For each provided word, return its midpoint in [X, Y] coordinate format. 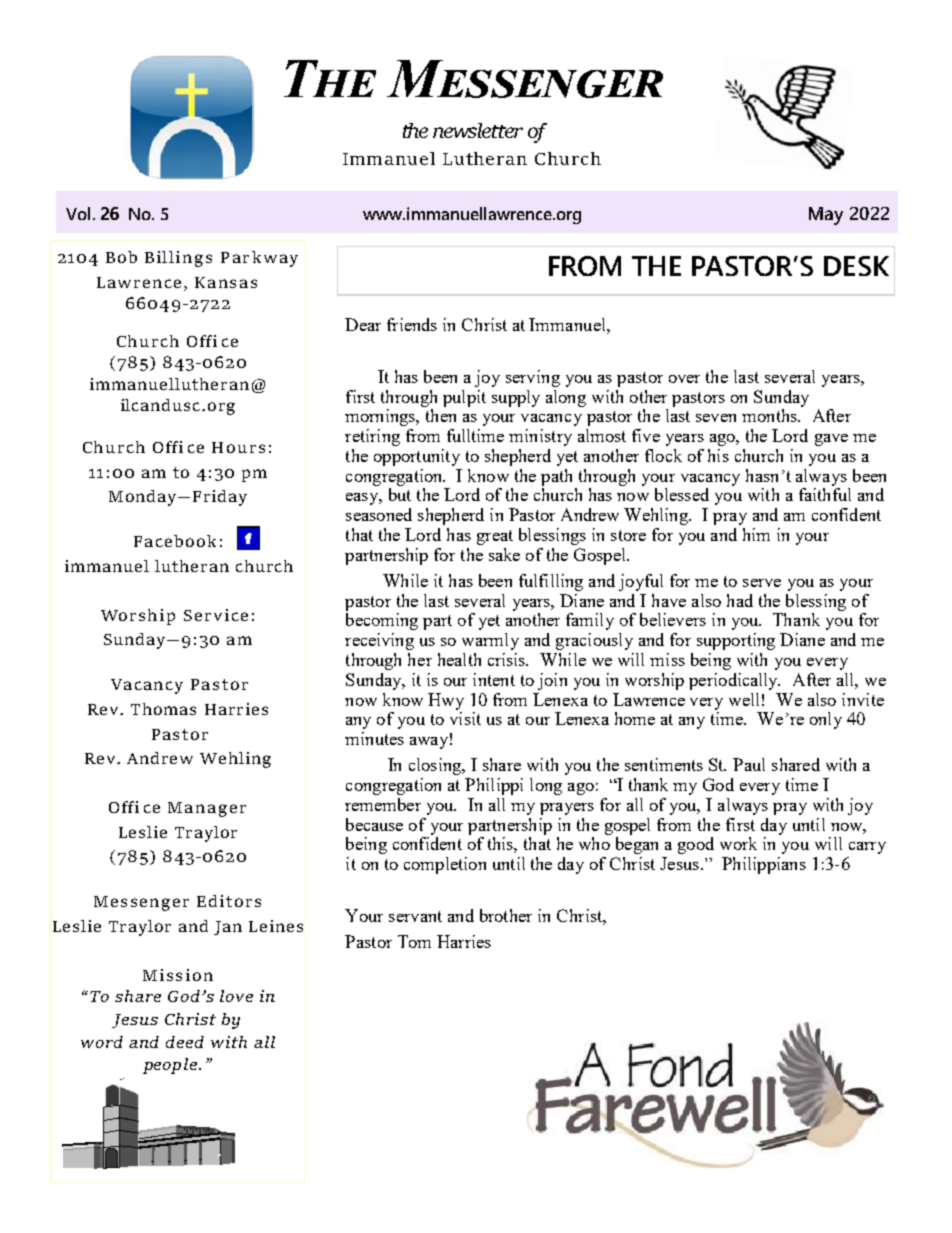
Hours [238, 447]
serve [762, 583]
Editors [229, 901]
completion [445, 865]
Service [216, 615]
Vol [78, 213]
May [826, 216]
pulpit [464, 398]
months [770, 415]
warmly [490, 641]
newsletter [478, 130]
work [738, 843]
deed [185, 1042]
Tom [414, 941]
